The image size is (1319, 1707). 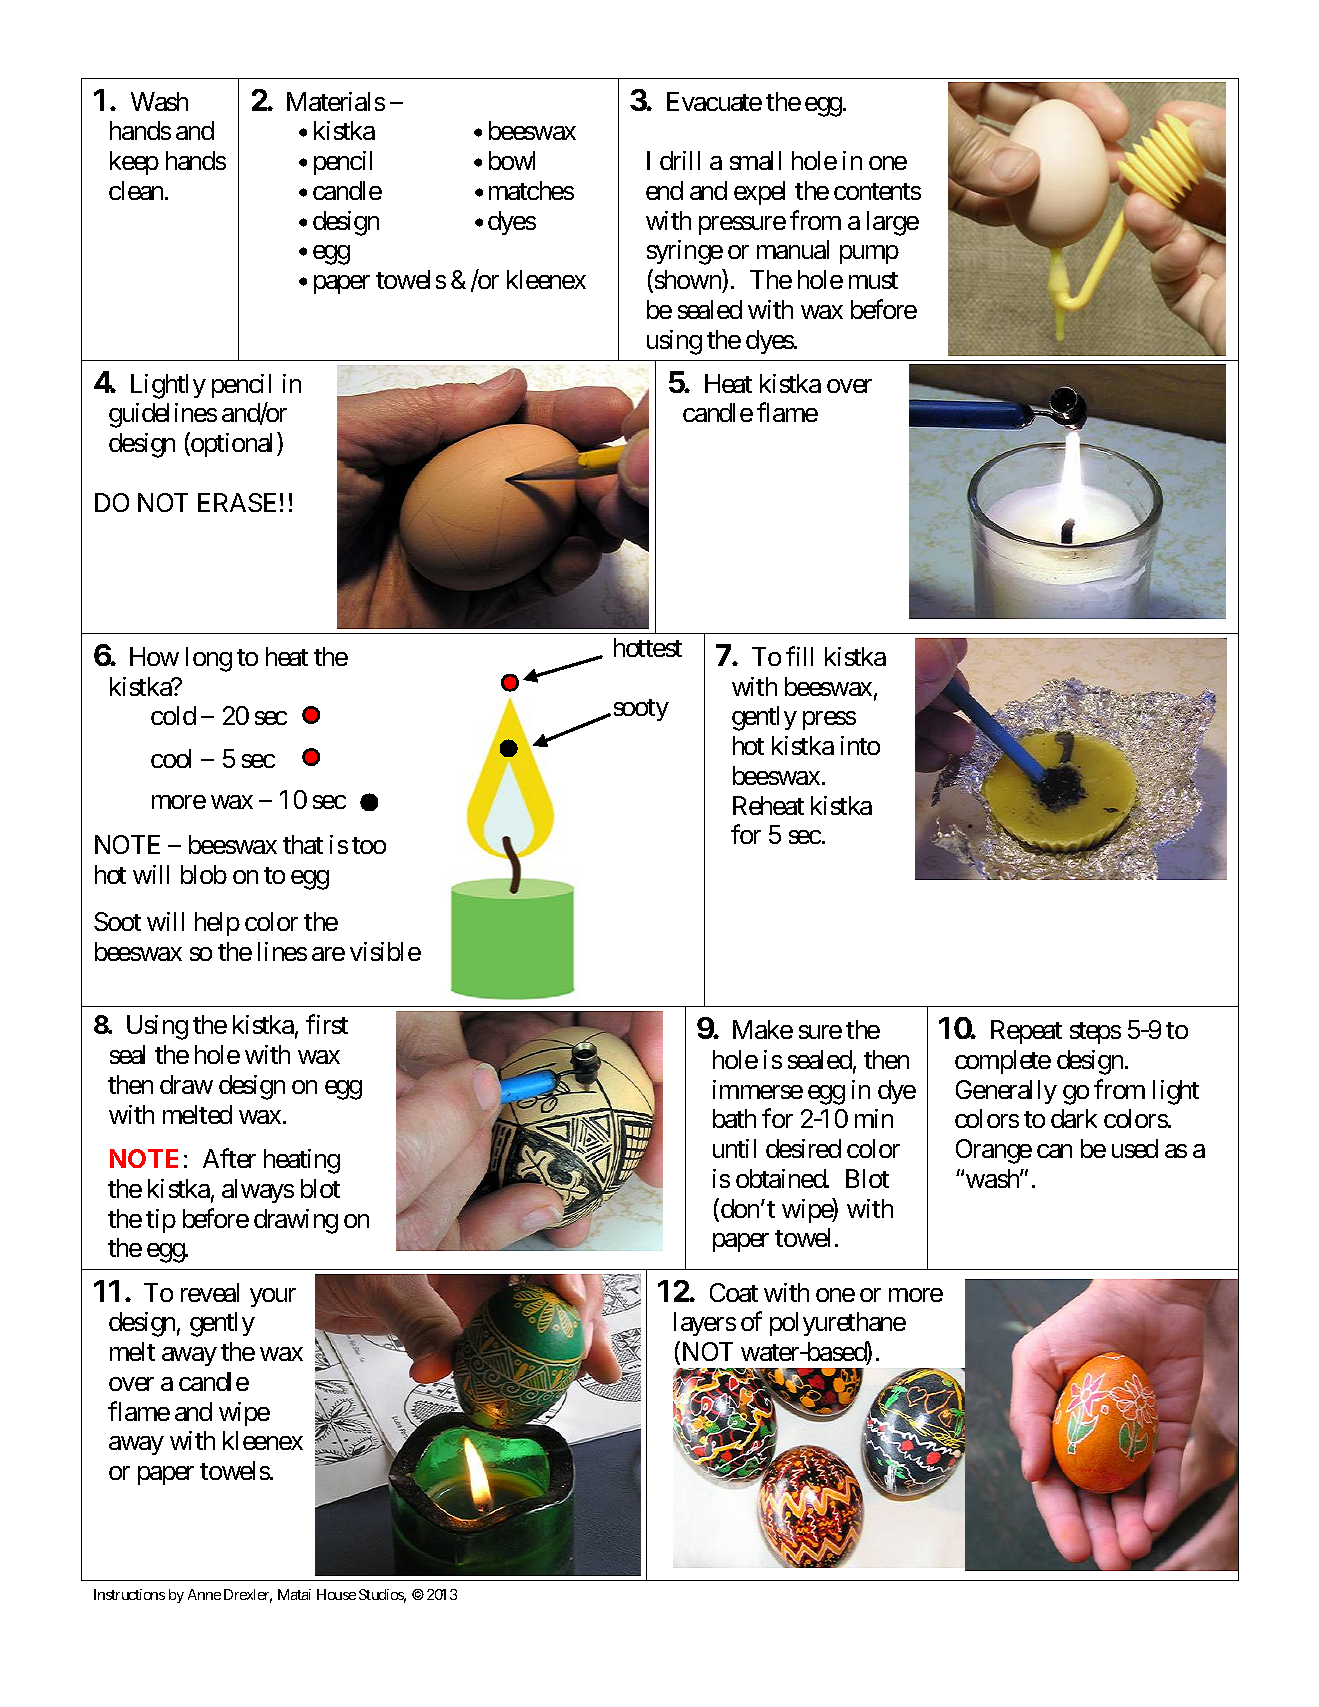 What do you see at coordinates (229, 1158) in the document?
I see `After` at bounding box center [229, 1158].
